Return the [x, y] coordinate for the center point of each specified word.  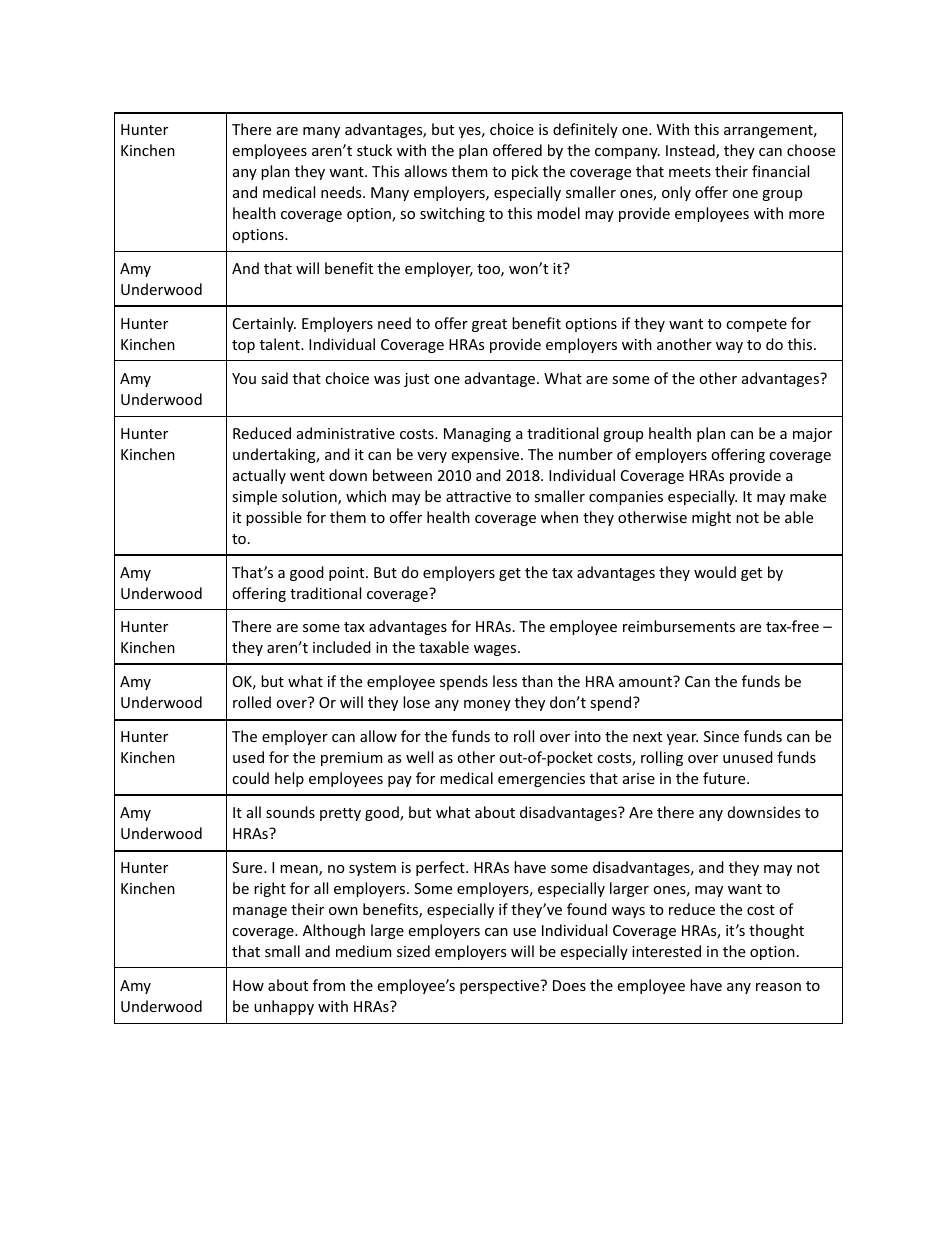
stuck [374, 150]
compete [756, 325]
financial [780, 171]
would [715, 572]
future [725, 778]
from [329, 985]
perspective [499, 987]
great [489, 325]
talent [281, 344]
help [289, 779]
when [559, 517]
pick [525, 172]
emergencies [541, 780]
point [348, 574]
